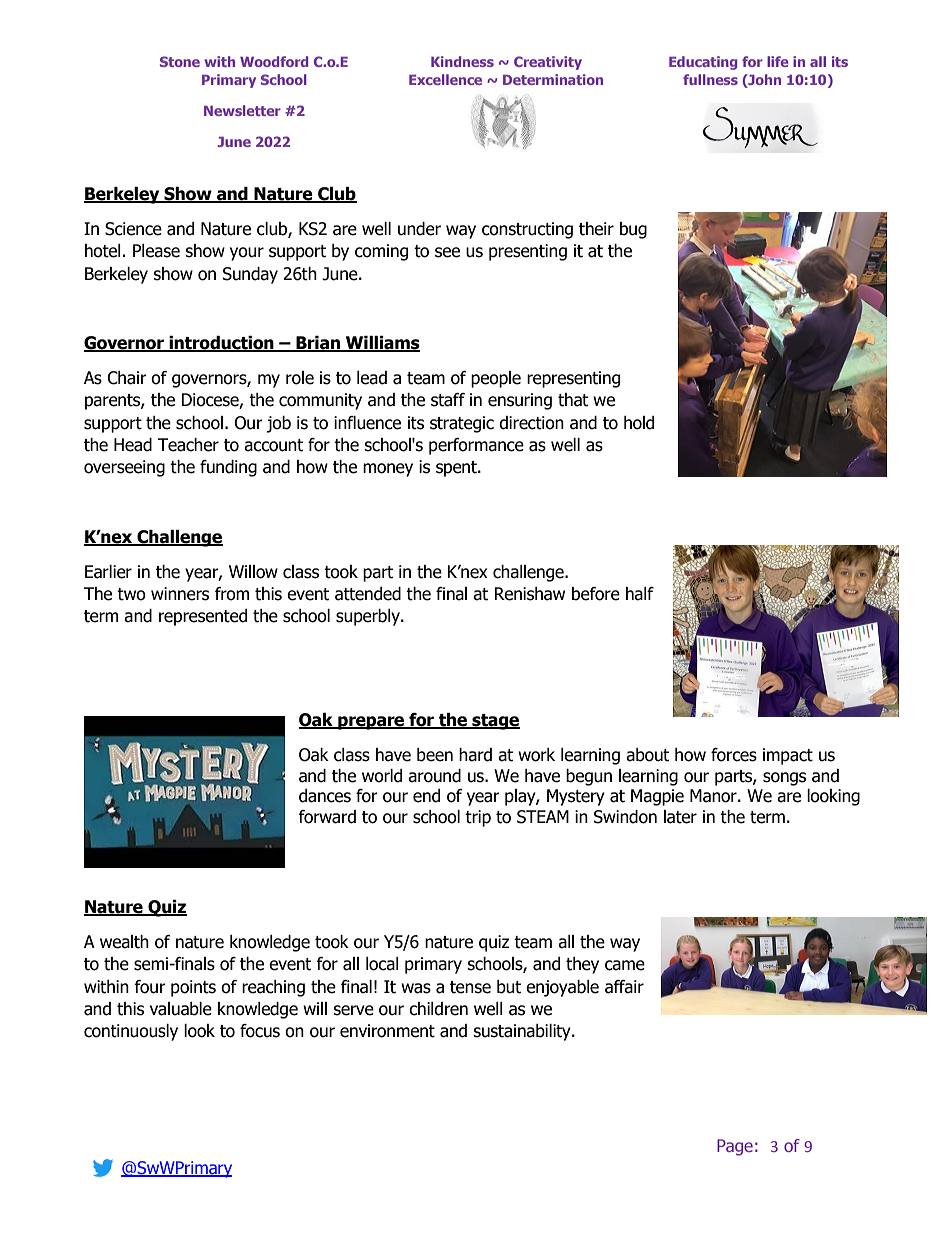  I want to click on trip, so click(478, 818).
